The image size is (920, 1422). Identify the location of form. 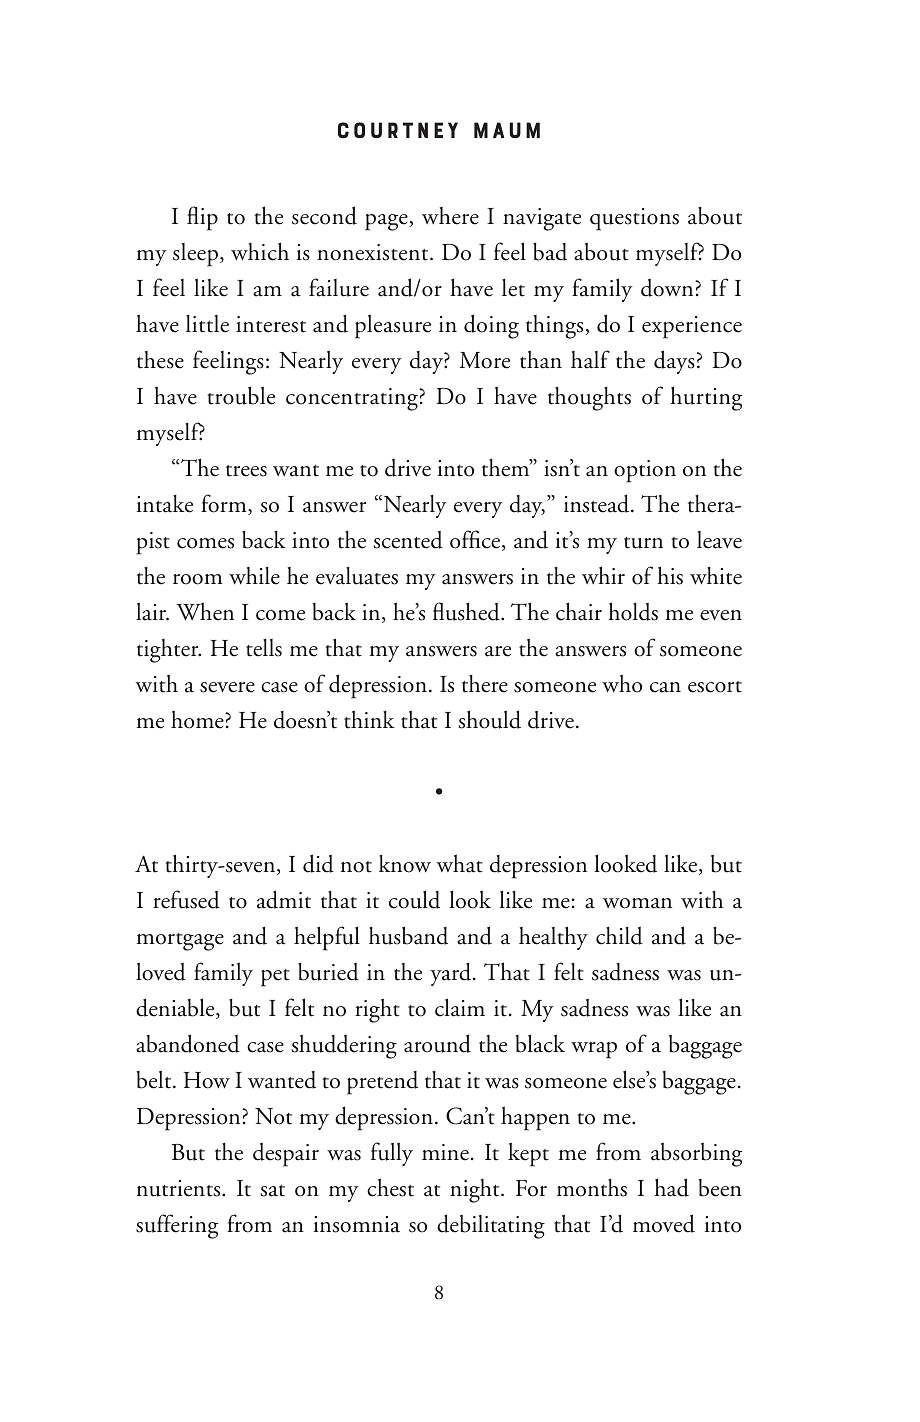
(225, 504).
